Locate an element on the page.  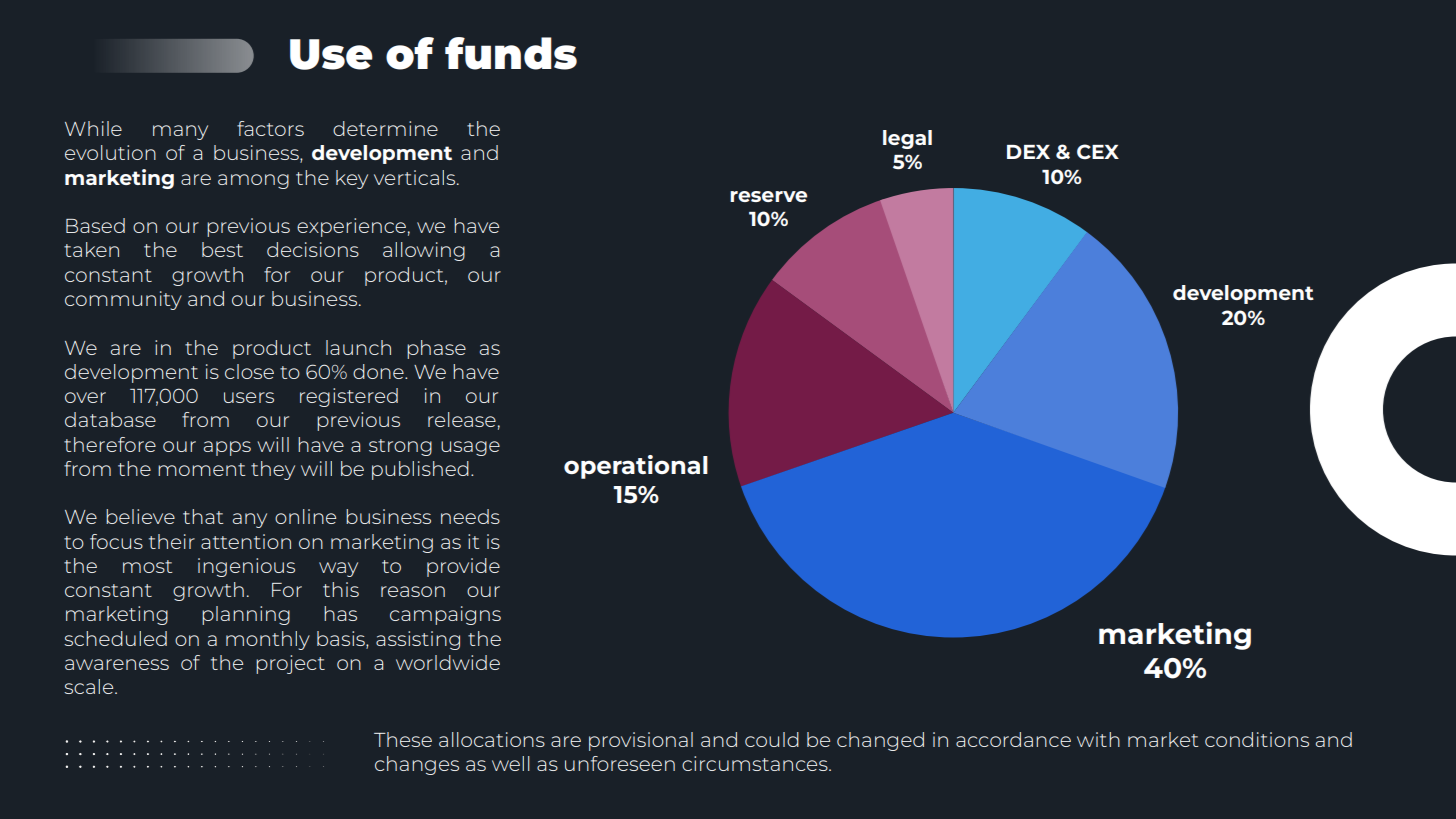
phase is located at coordinates (436, 349).
